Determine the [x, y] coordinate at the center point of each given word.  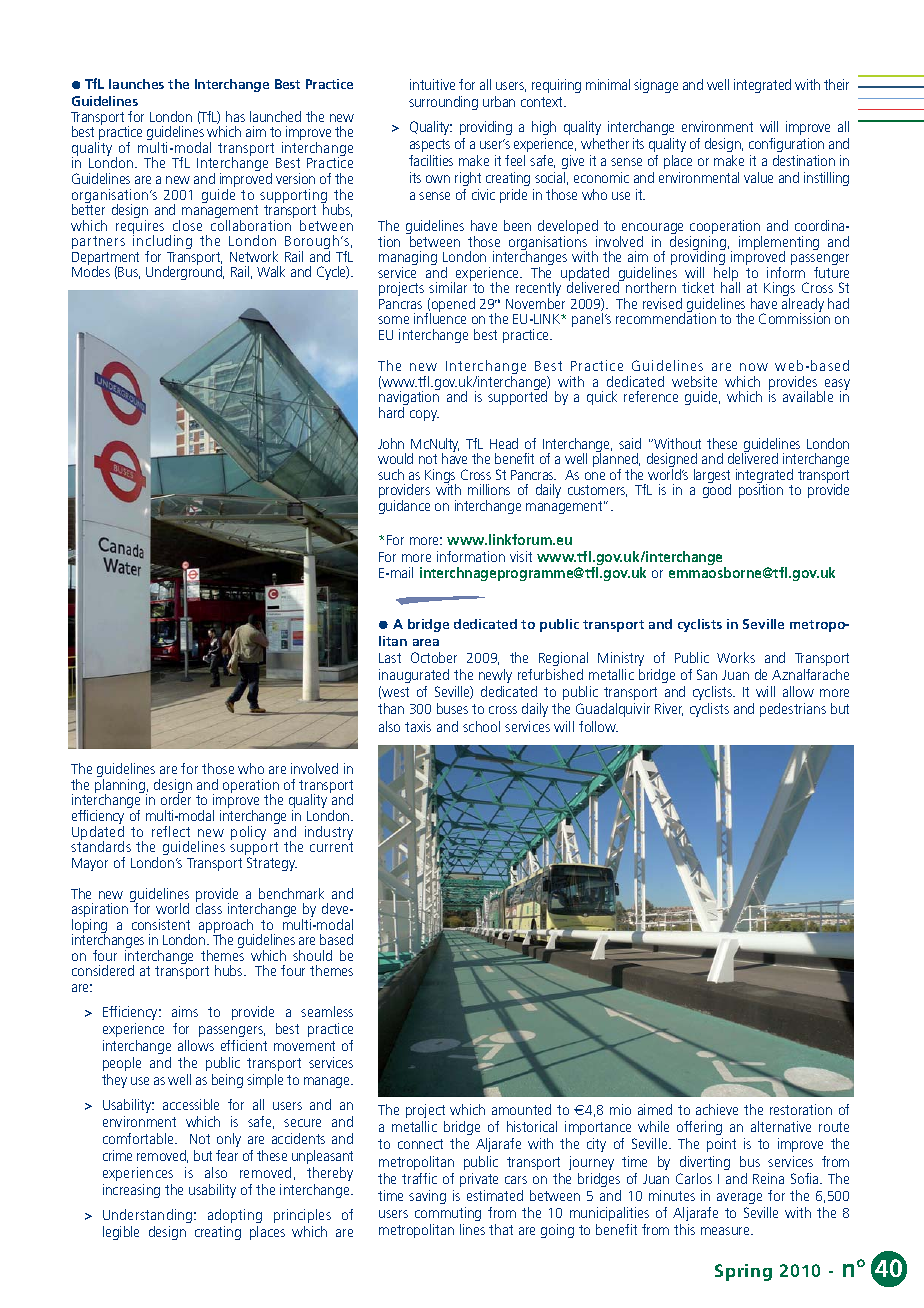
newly [495, 676]
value [758, 177]
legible [121, 1233]
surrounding [443, 103]
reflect [171, 831]
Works [736, 657]
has [235, 116]
